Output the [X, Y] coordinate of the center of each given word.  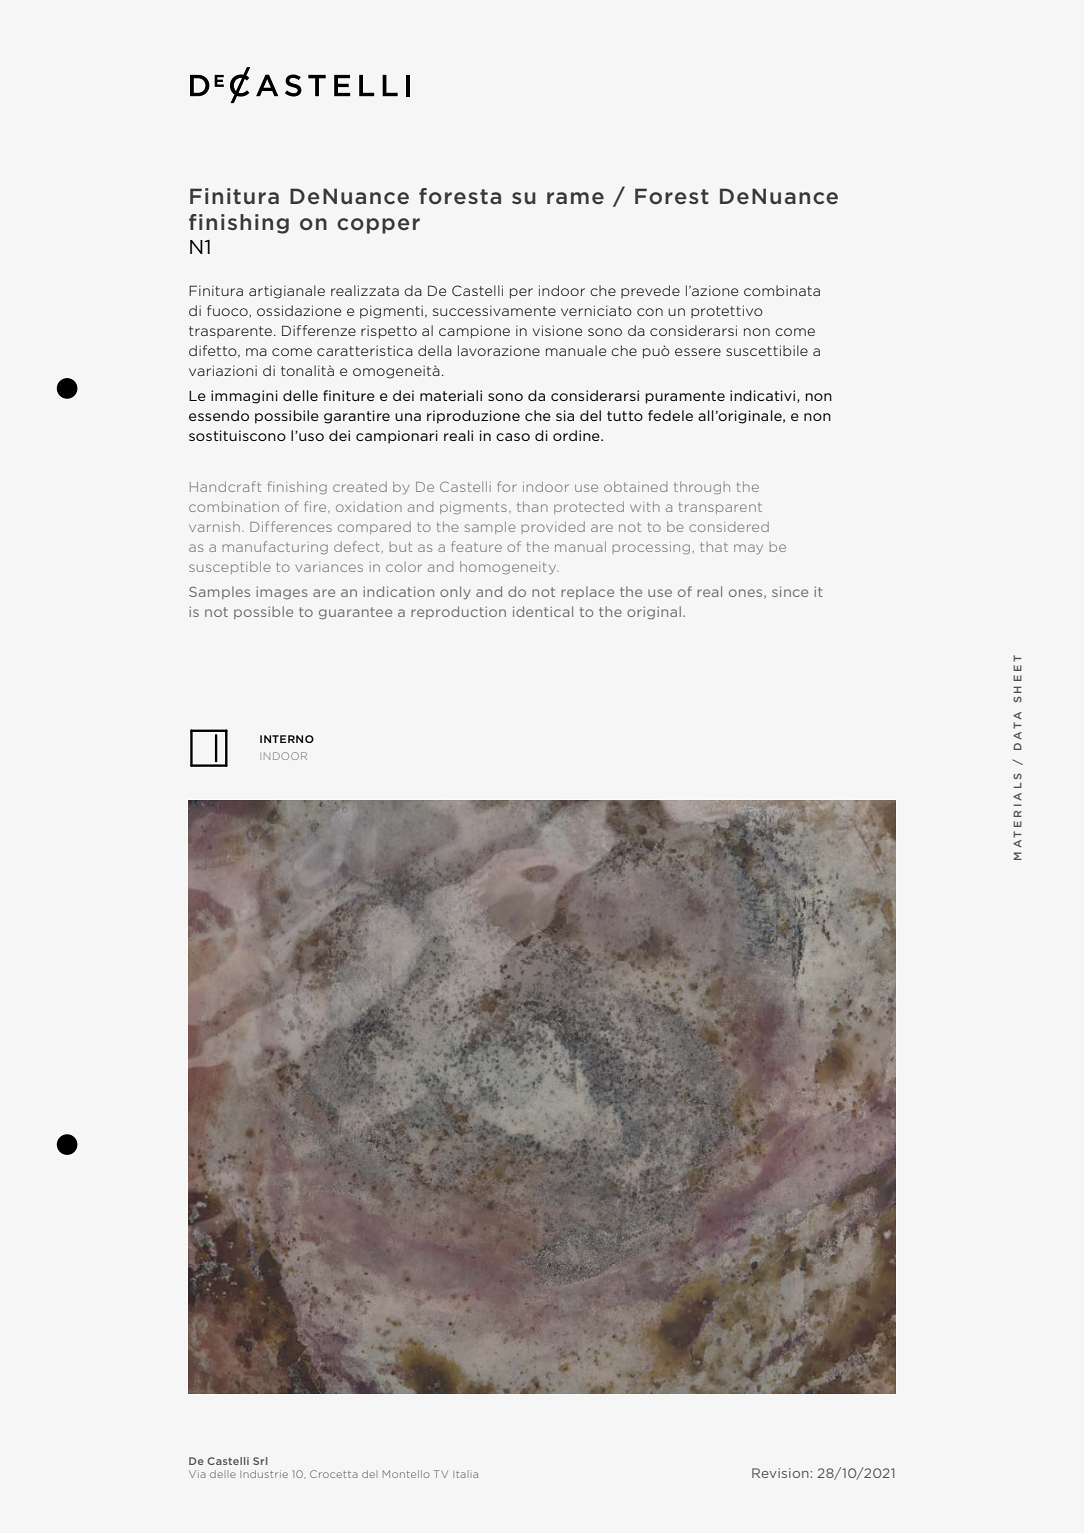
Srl [260, 1461]
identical [543, 611]
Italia [465, 1474]
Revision [780, 1473]
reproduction [458, 612]
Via [197, 1474]
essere [698, 352]
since [790, 591]
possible [263, 612]
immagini [244, 397]
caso [513, 437]
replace [587, 592]
